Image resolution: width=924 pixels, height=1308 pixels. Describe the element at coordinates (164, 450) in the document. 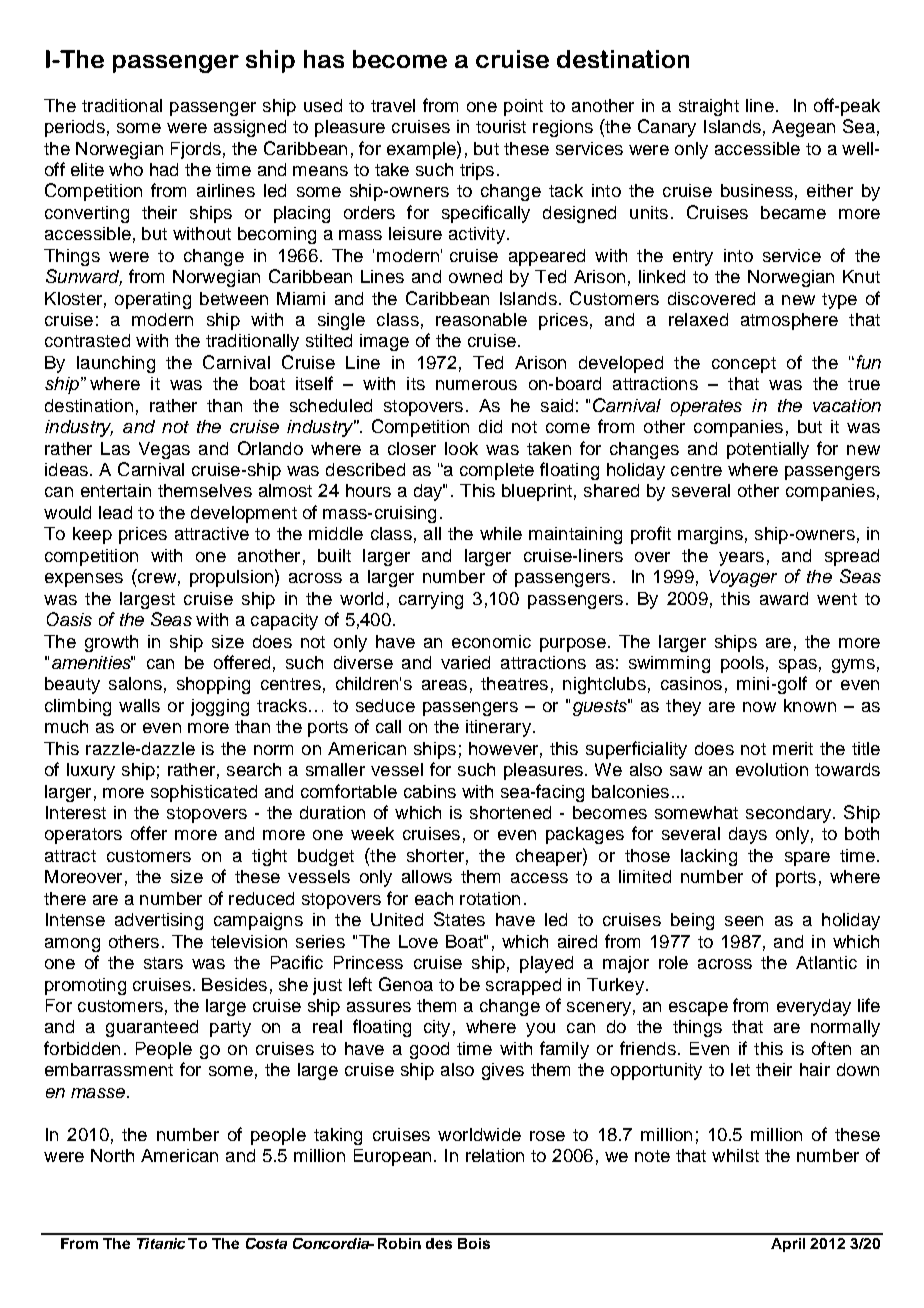

I see `Vegas` at that location.
